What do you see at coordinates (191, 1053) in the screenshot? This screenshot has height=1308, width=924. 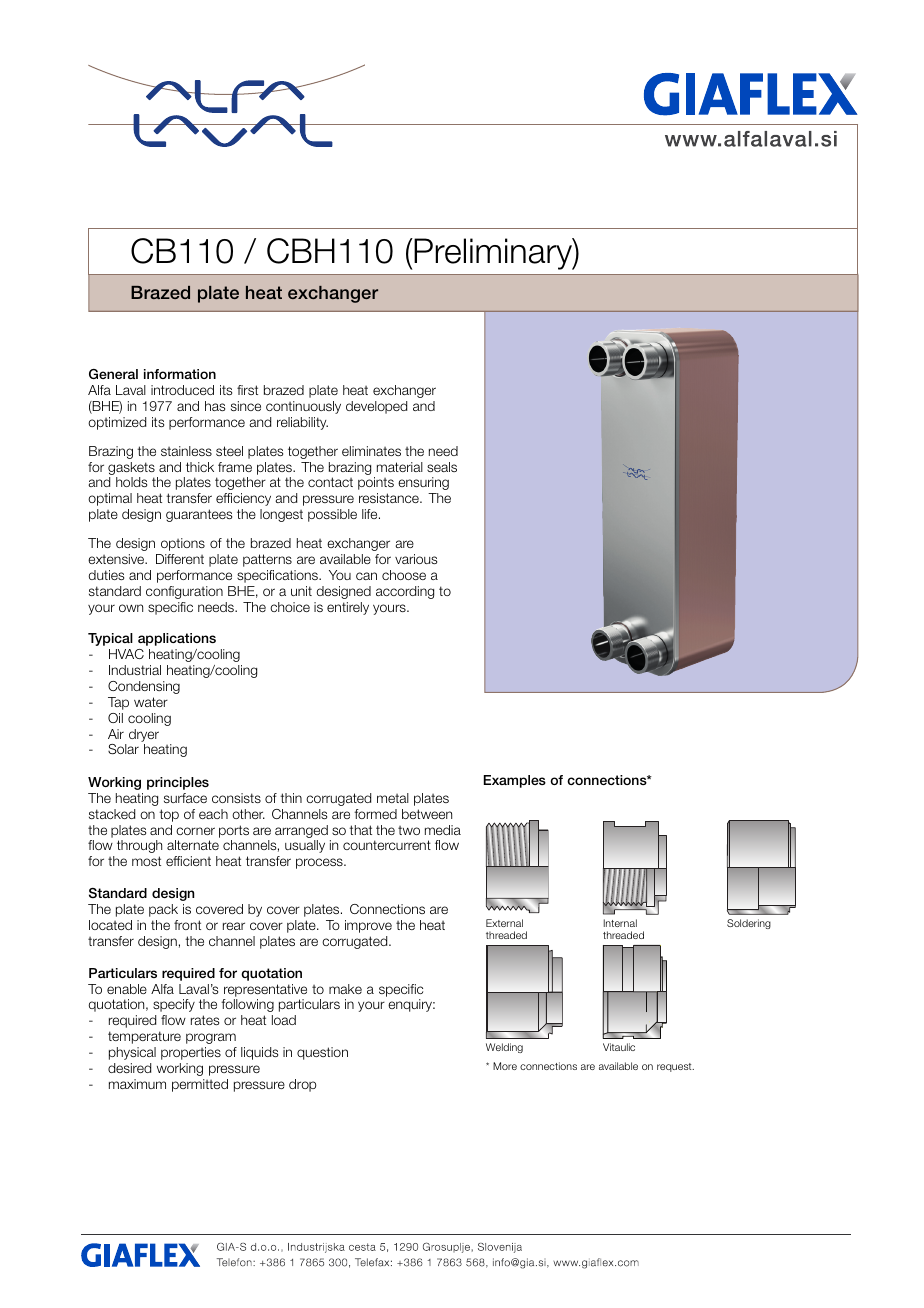 I see `properties` at bounding box center [191, 1053].
